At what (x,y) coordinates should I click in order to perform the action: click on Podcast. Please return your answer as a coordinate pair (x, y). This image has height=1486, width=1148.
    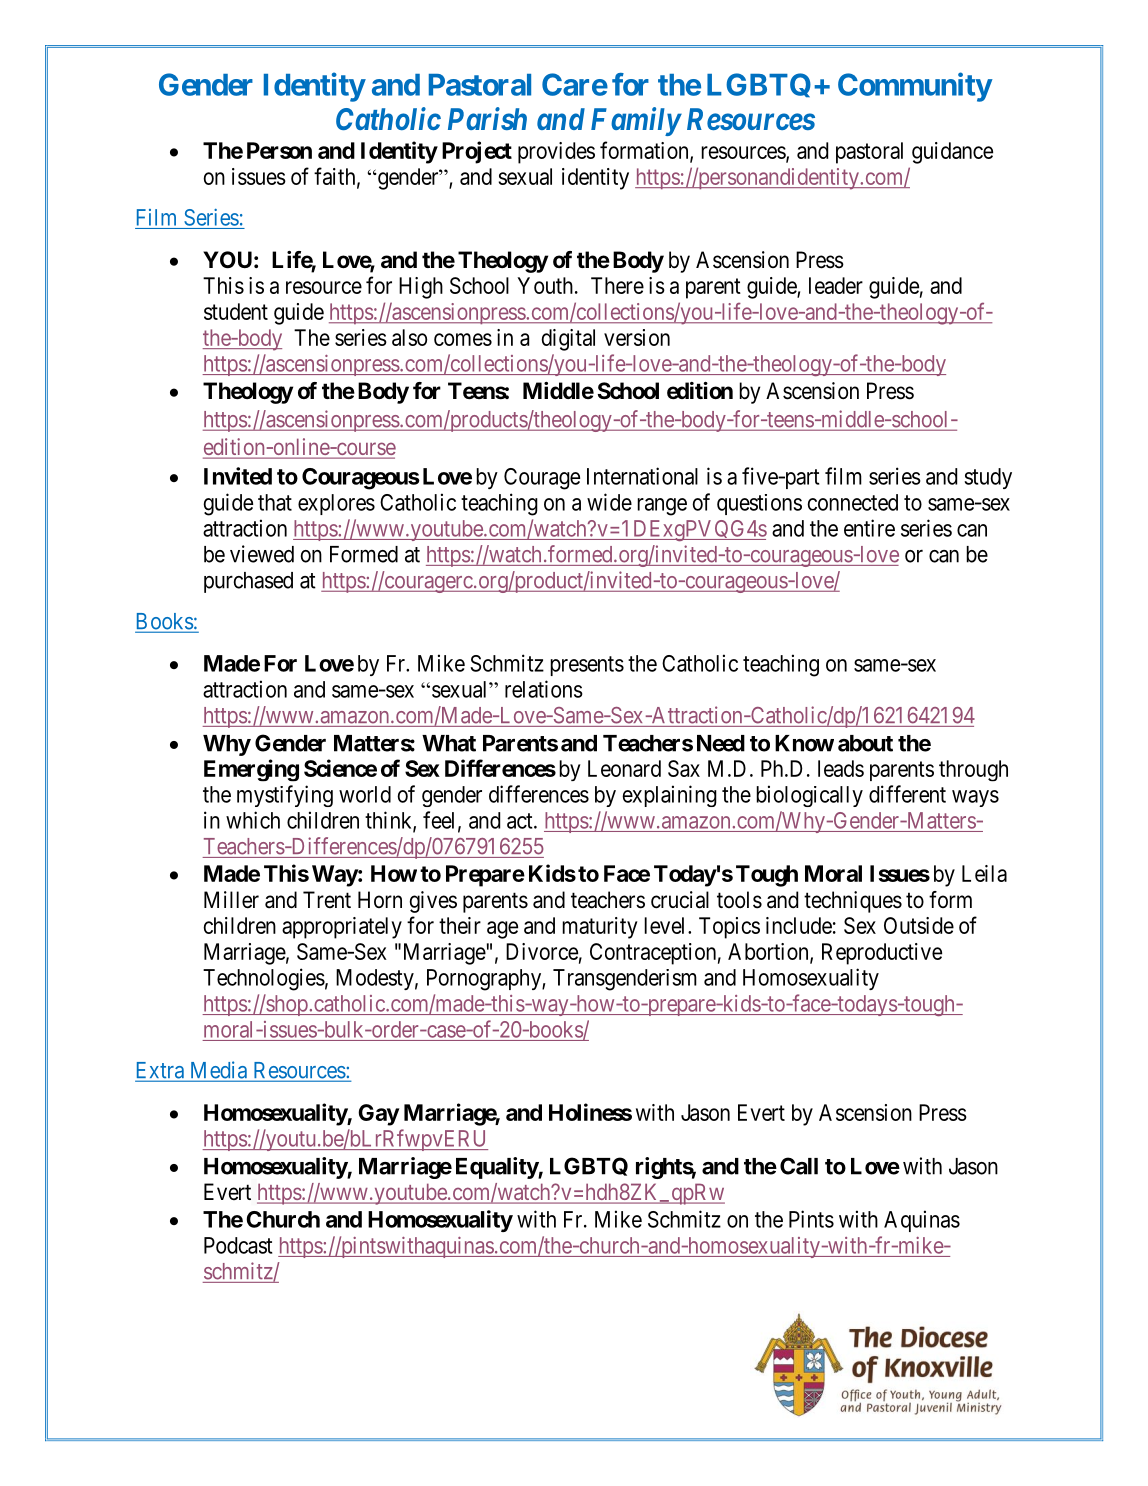
    Looking at the image, I should click on (238, 1245).
